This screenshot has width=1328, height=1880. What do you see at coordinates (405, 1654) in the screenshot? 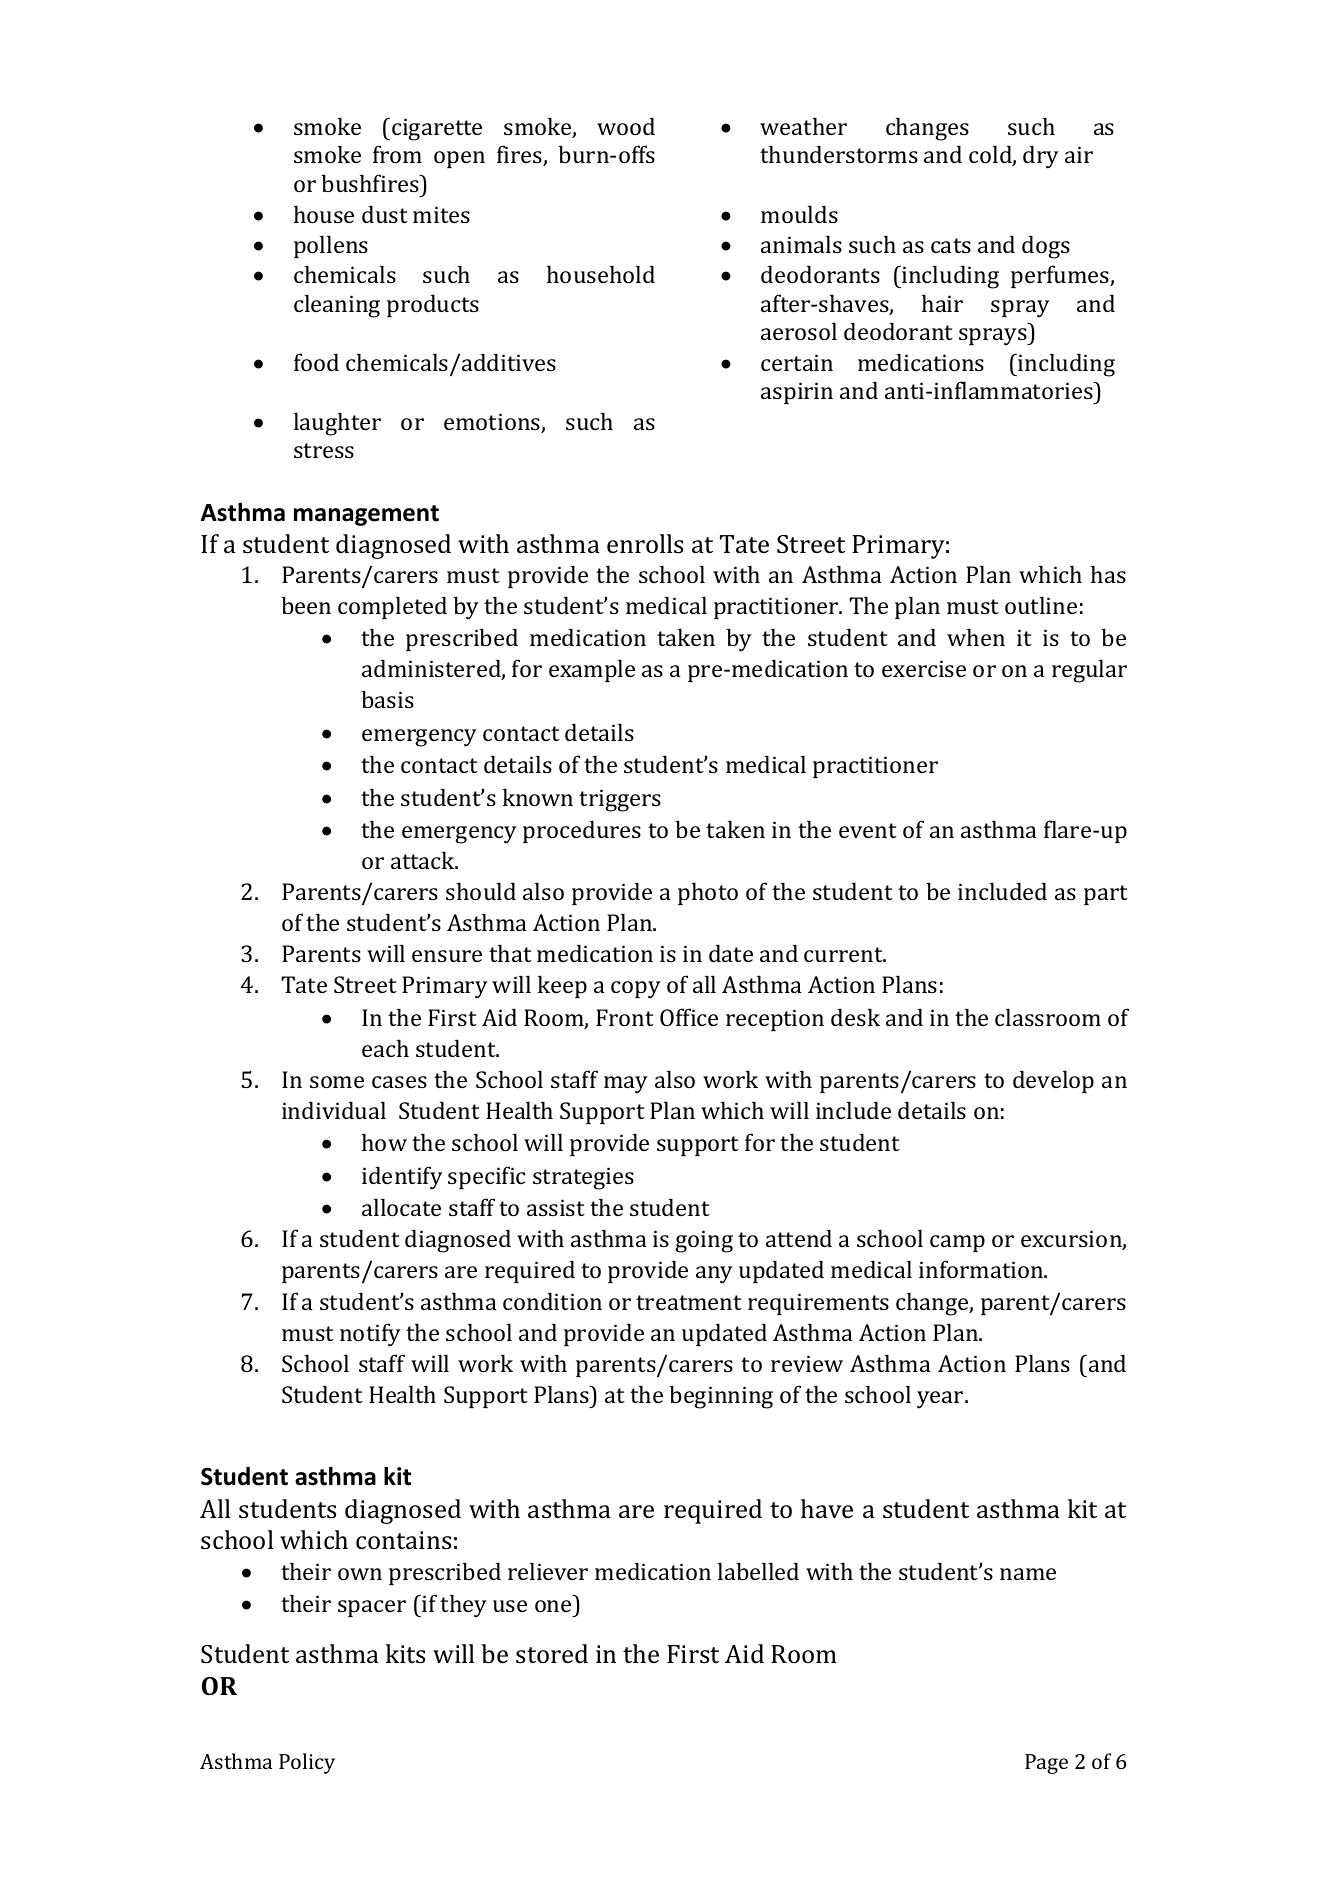
I see `kits` at bounding box center [405, 1654].
